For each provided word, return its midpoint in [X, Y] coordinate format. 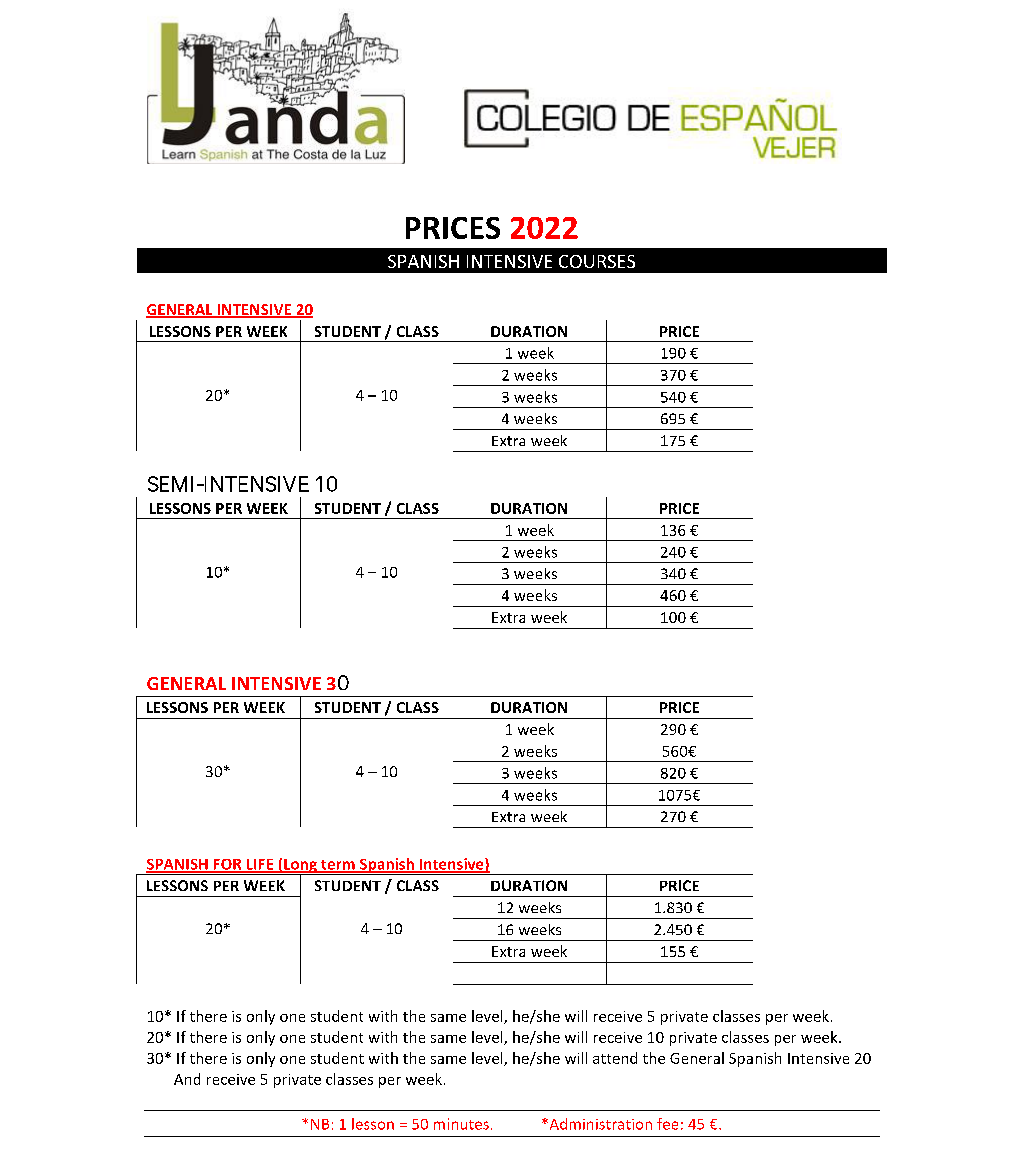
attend [615, 1058]
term [338, 866]
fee [667, 1124]
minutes [461, 1124]
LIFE [260, 865]
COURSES [597, 261]
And [187, 1079]
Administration [599, 1124]
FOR [227, 865]
